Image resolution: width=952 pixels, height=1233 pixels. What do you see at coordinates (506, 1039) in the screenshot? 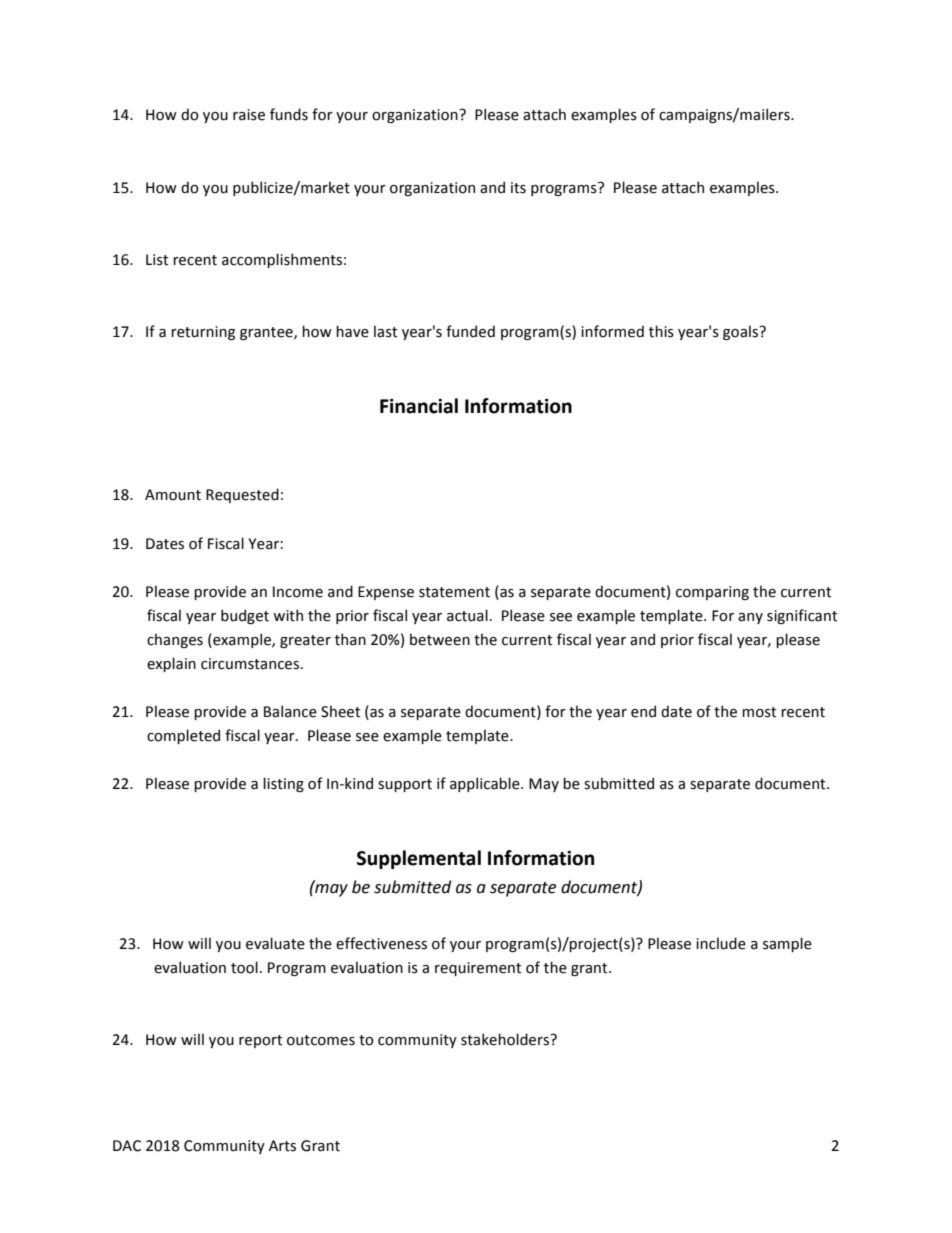
I see `stakeholders` at bounding box center [506, 1039].
